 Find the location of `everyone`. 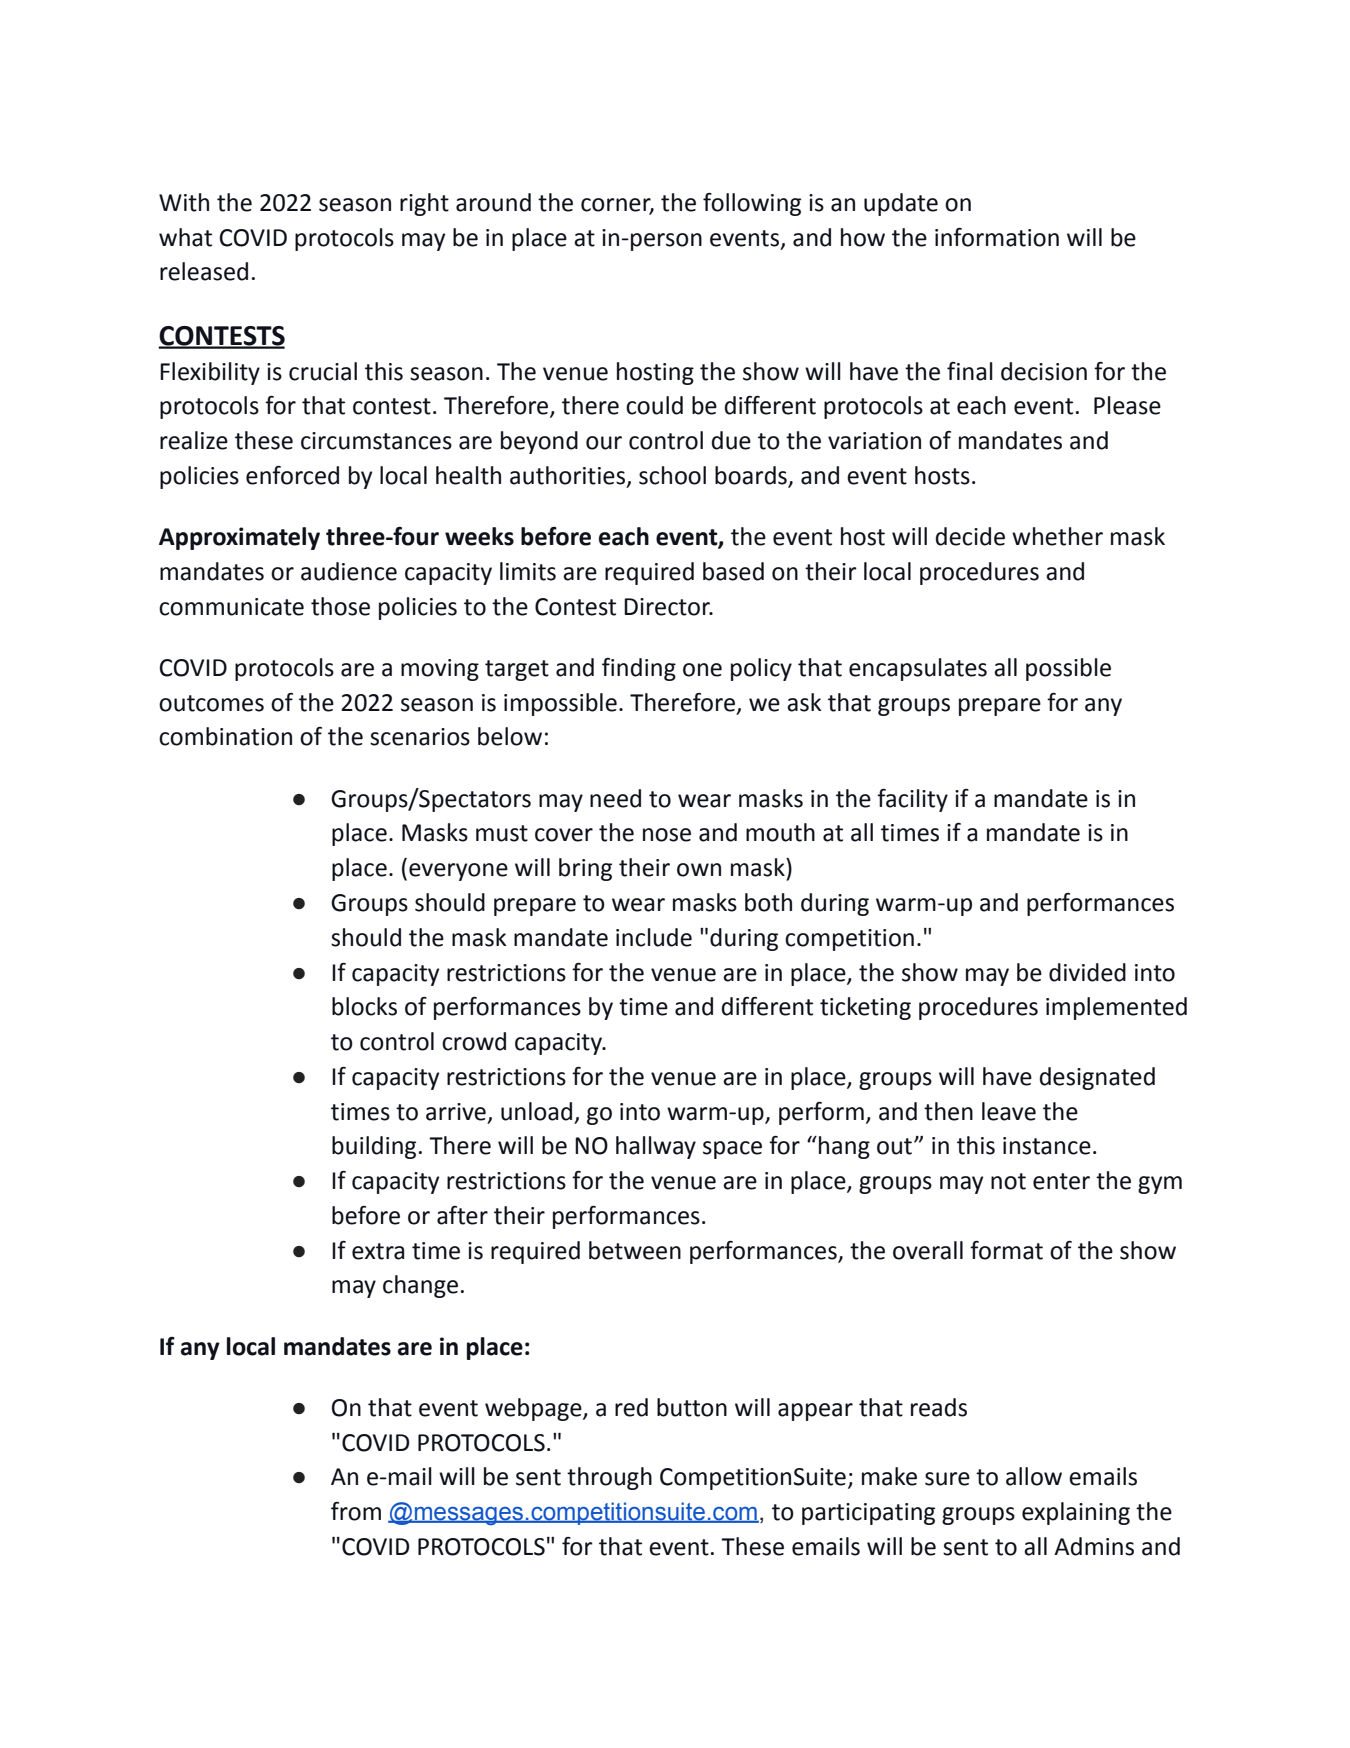

everyone is located at coordinates (458, 872).
